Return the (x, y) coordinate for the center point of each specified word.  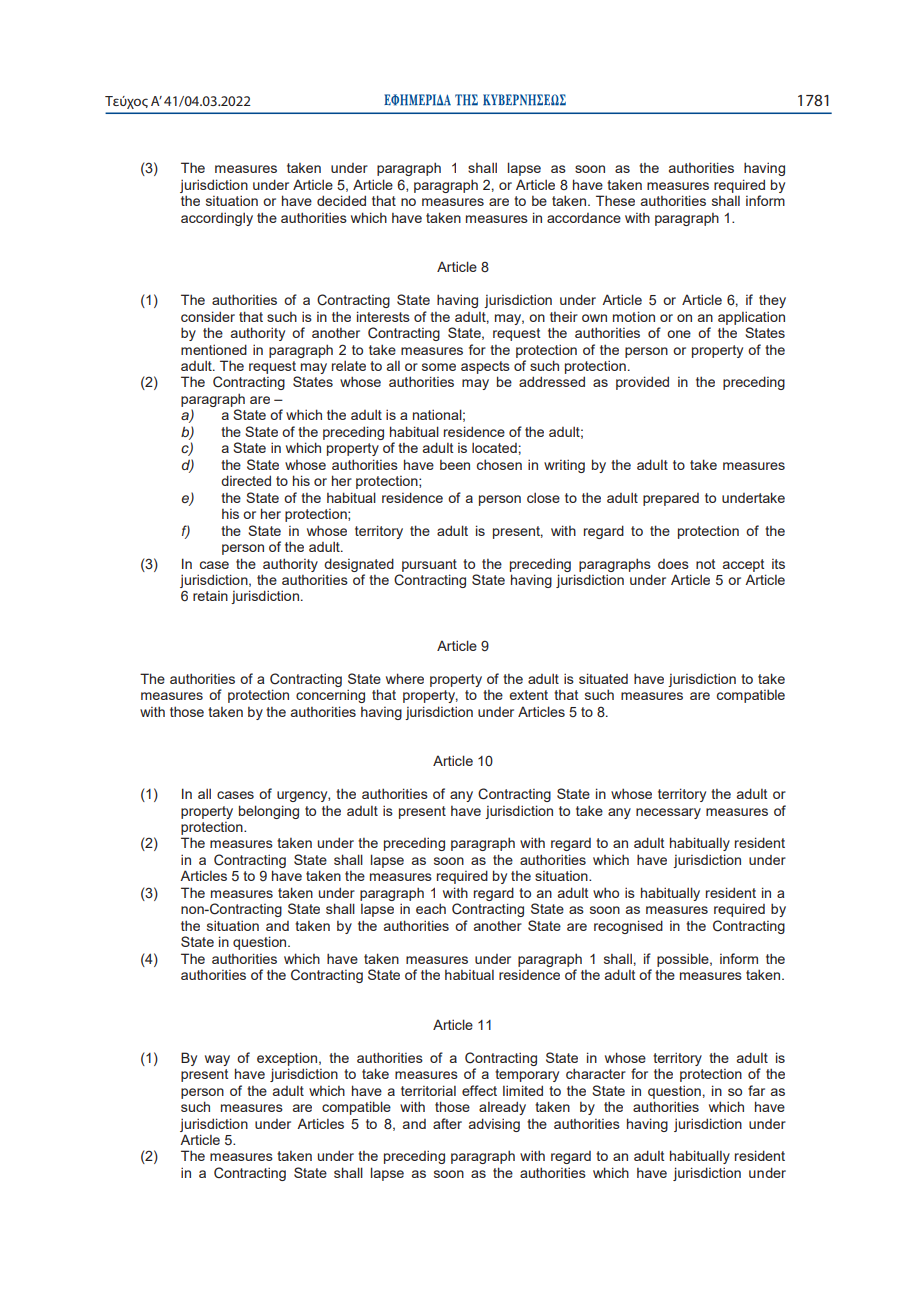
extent (528, 695)
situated (603, 678)
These (615, 200)
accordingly (217, 219)
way (217, 1060)
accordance (584, 218)
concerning (330, 696)
